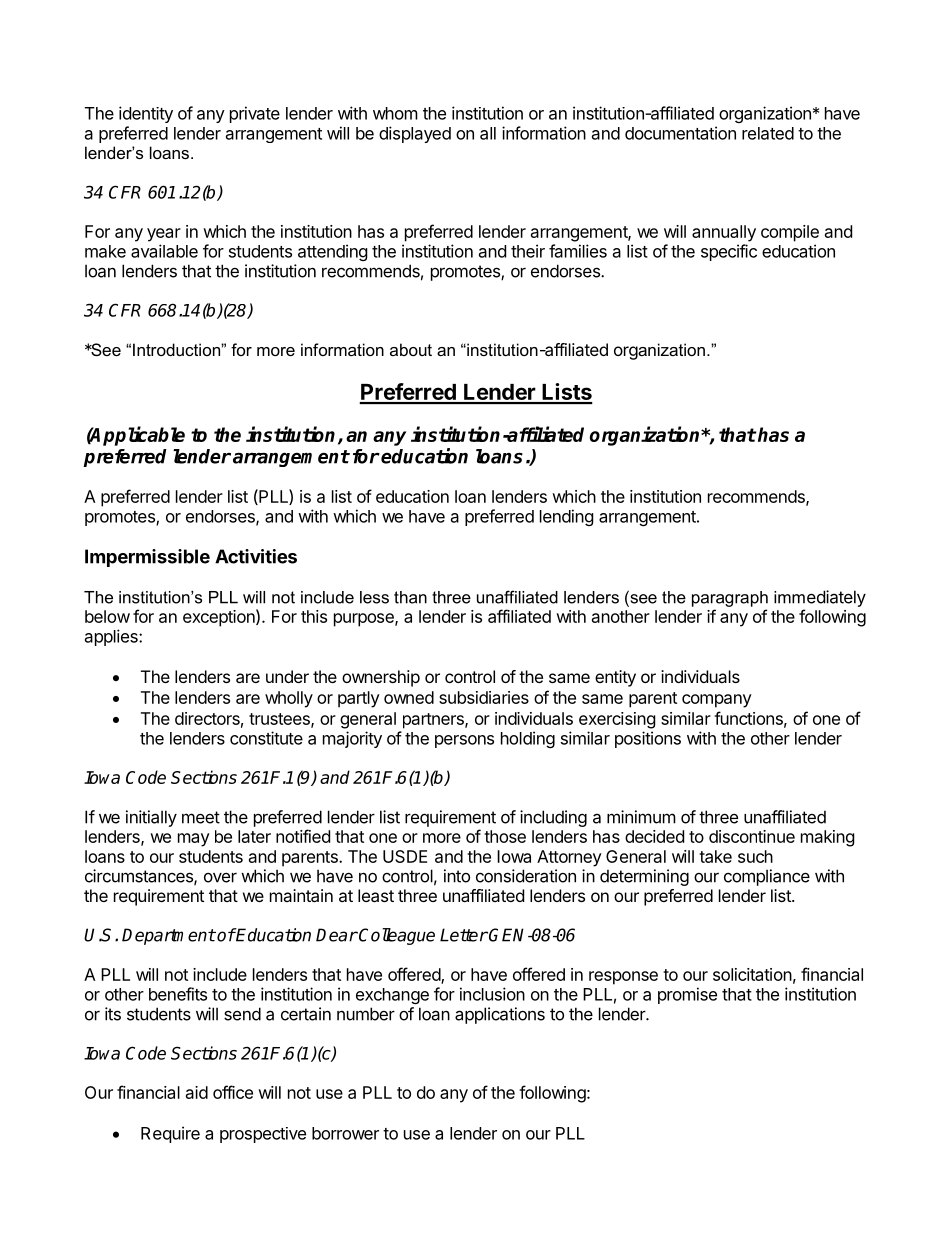  What do you see at coordinates (755, 856) in the page?
I see `such` at bounding box center [755, 856].
